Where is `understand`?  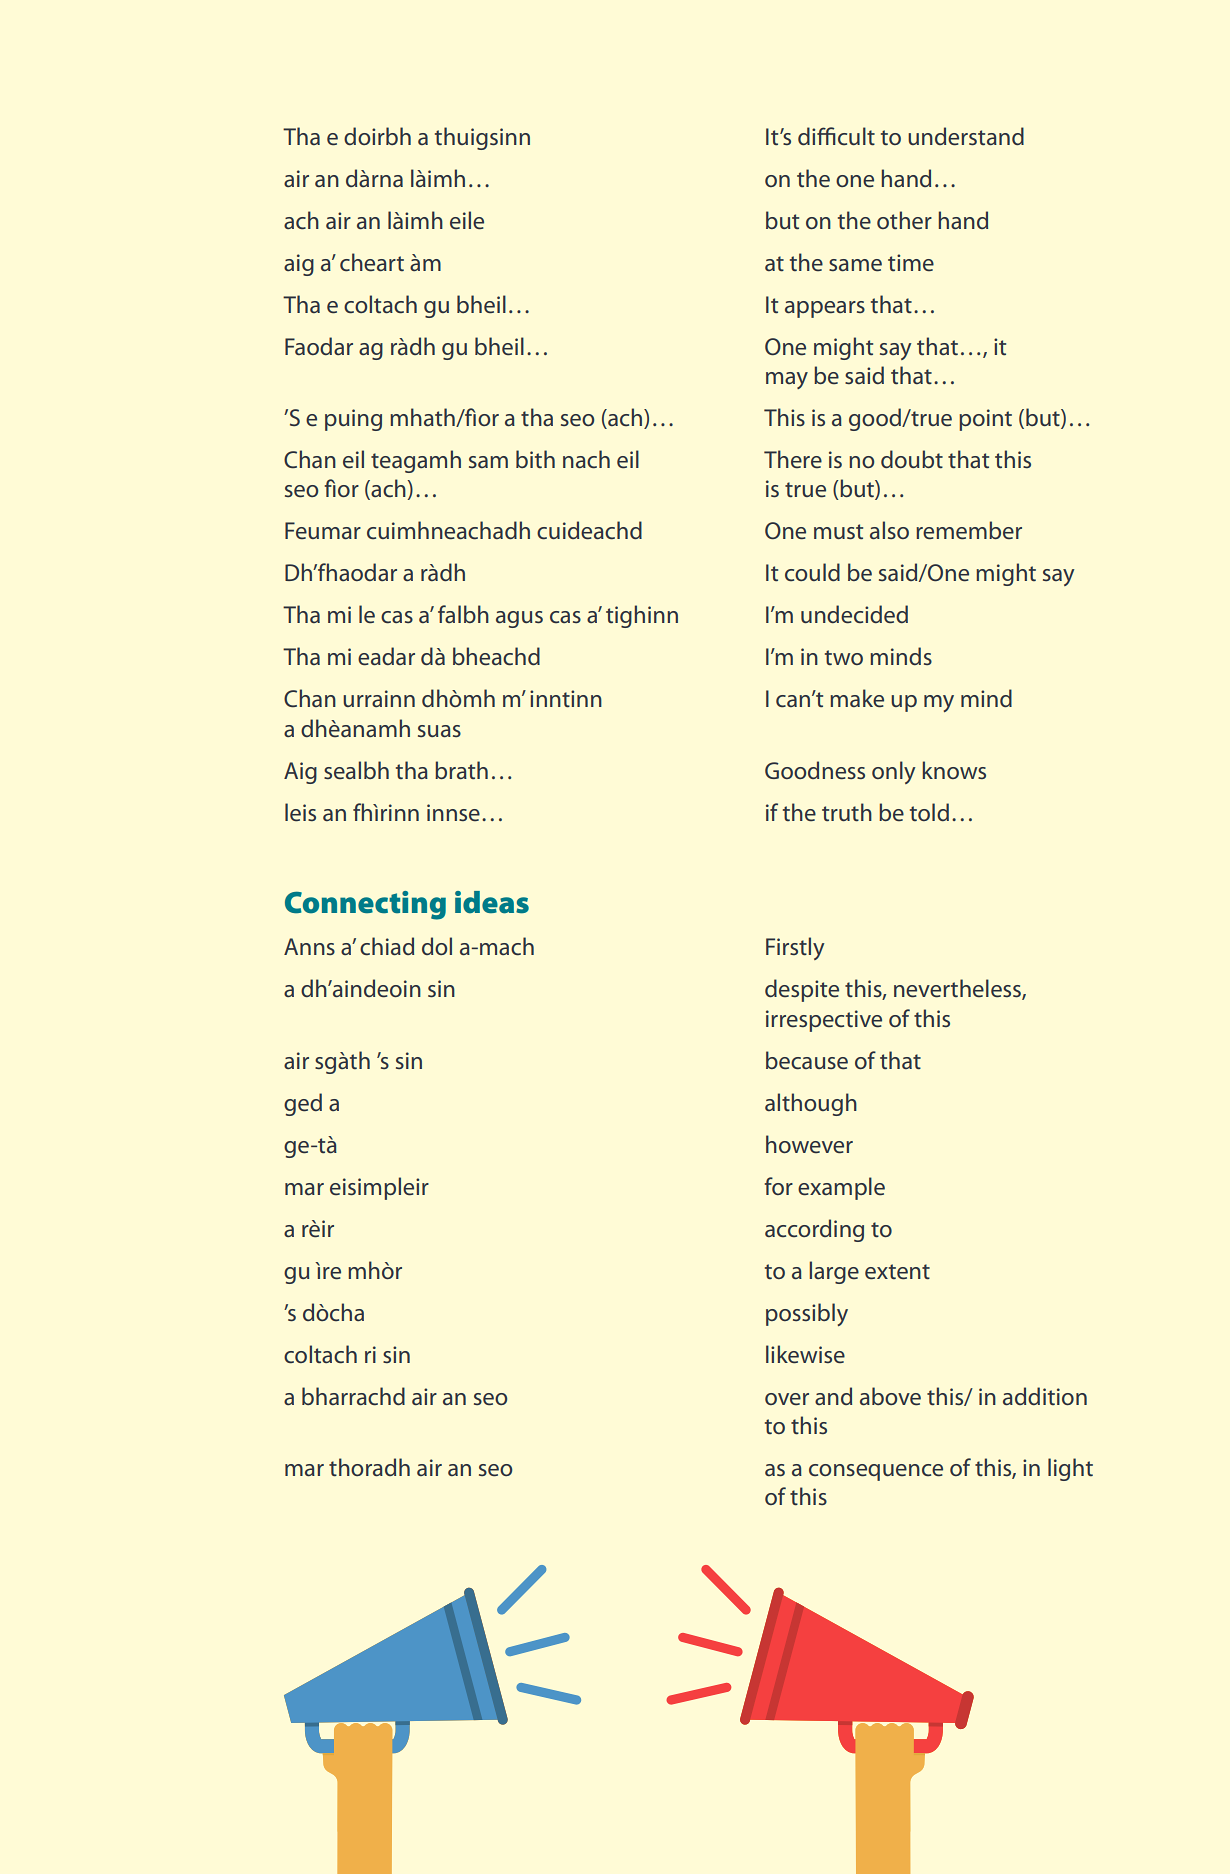
understand is located at coordinates (966, 136).
